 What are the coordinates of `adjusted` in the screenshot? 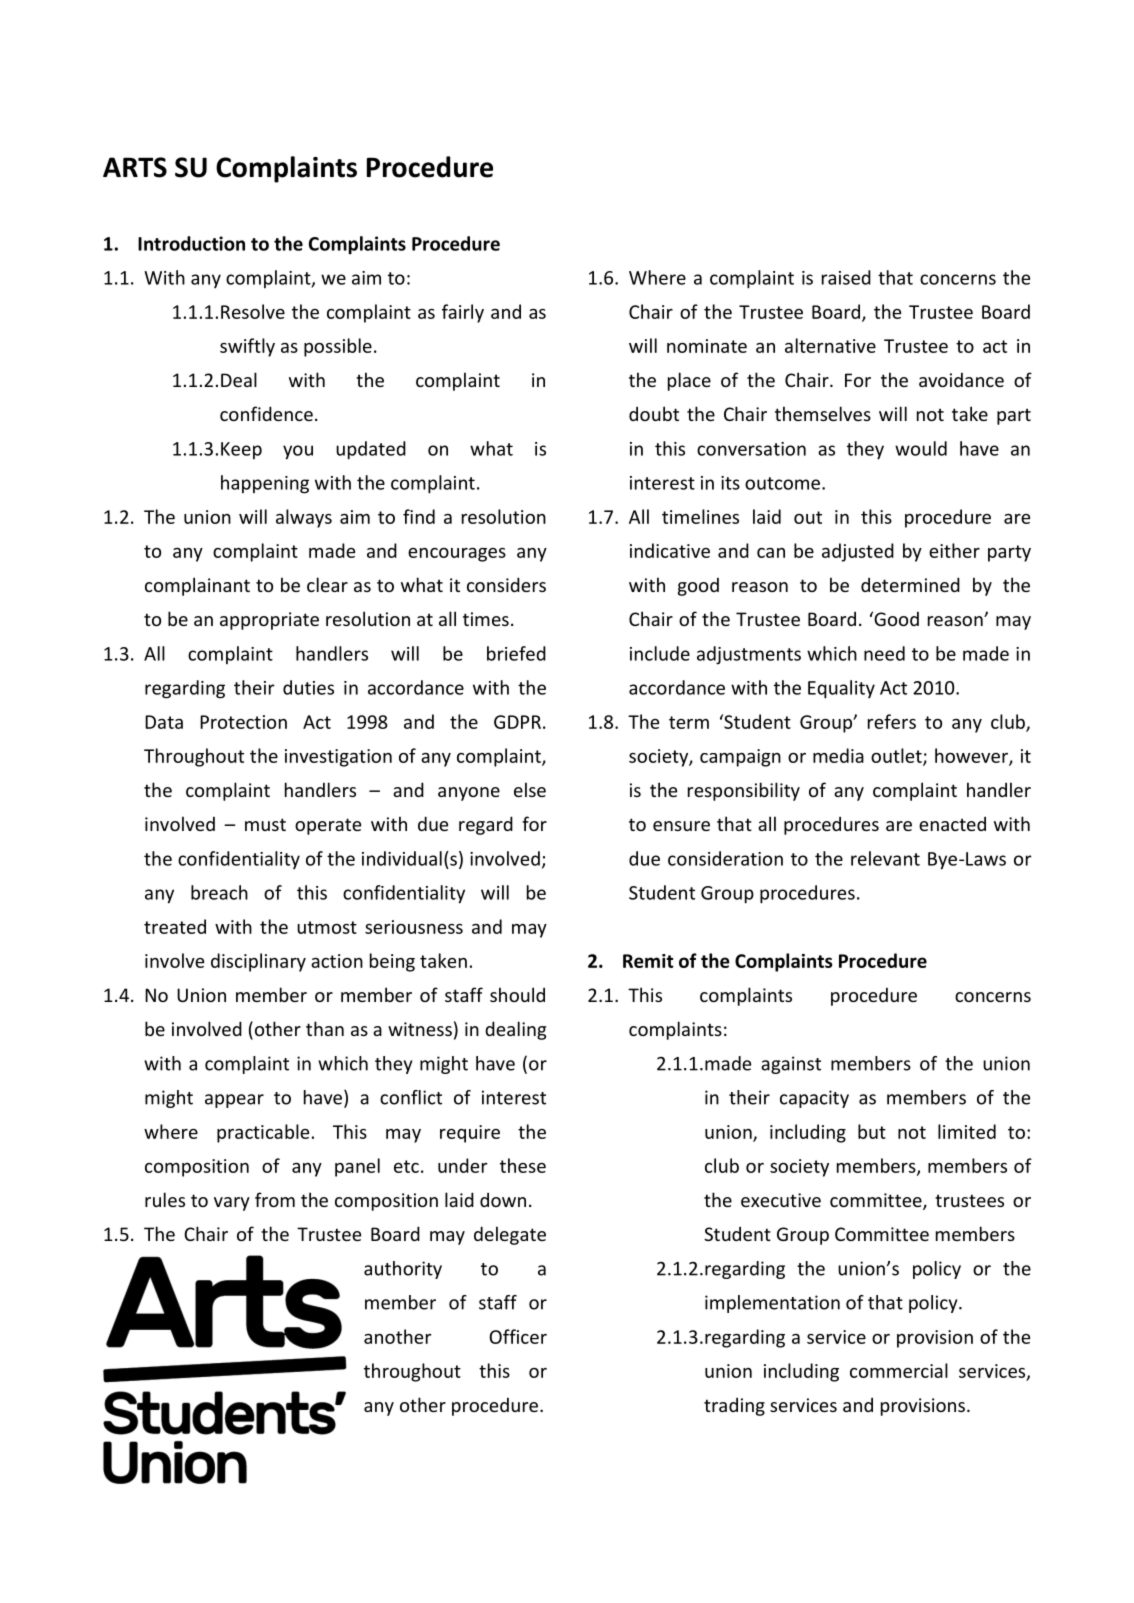 It's located at (858, 552).
